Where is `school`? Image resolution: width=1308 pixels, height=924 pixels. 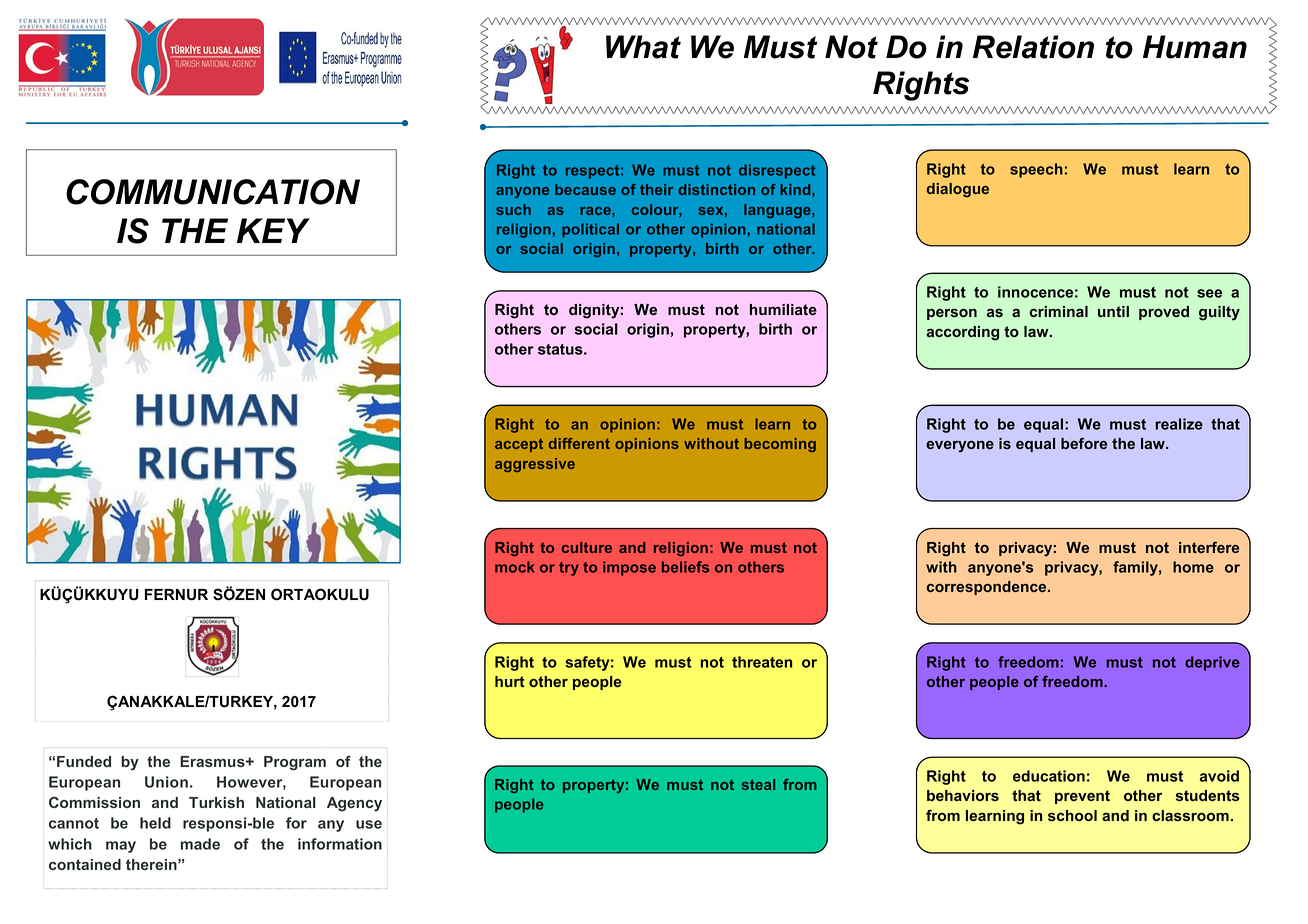 school is located at coordinates (1072, 815).
